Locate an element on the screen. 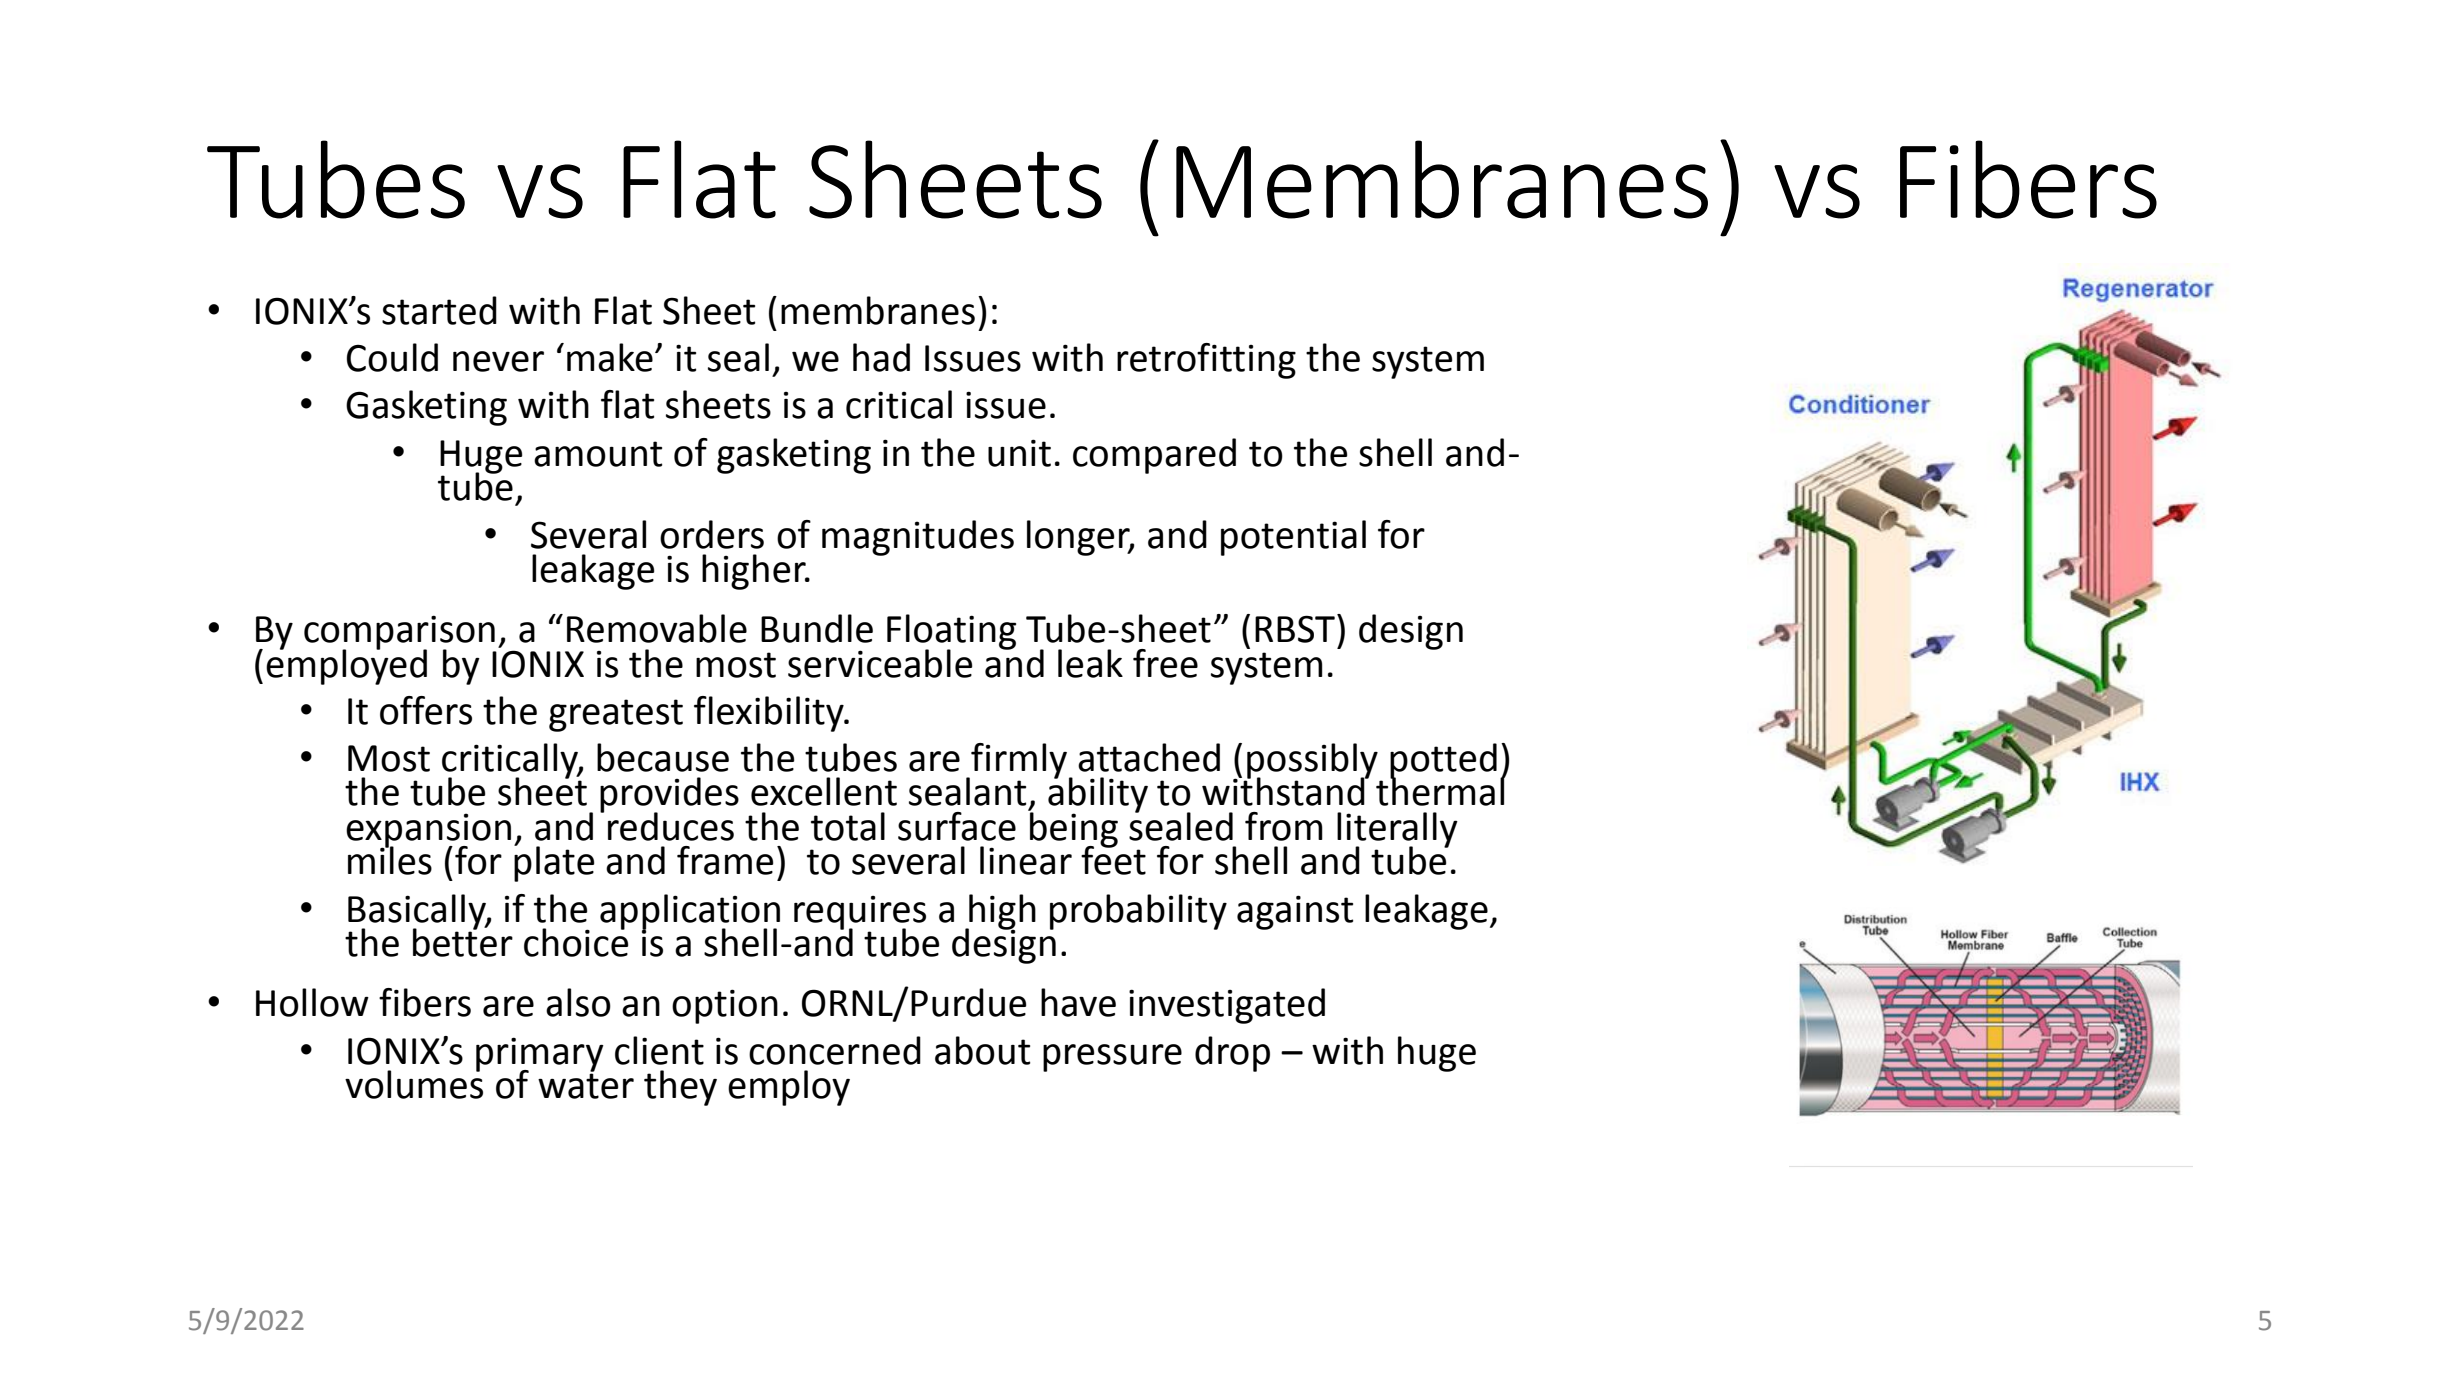 This screenshot has height=1384, width=2461. retrofitting is located at coordinates (1206, 361).
